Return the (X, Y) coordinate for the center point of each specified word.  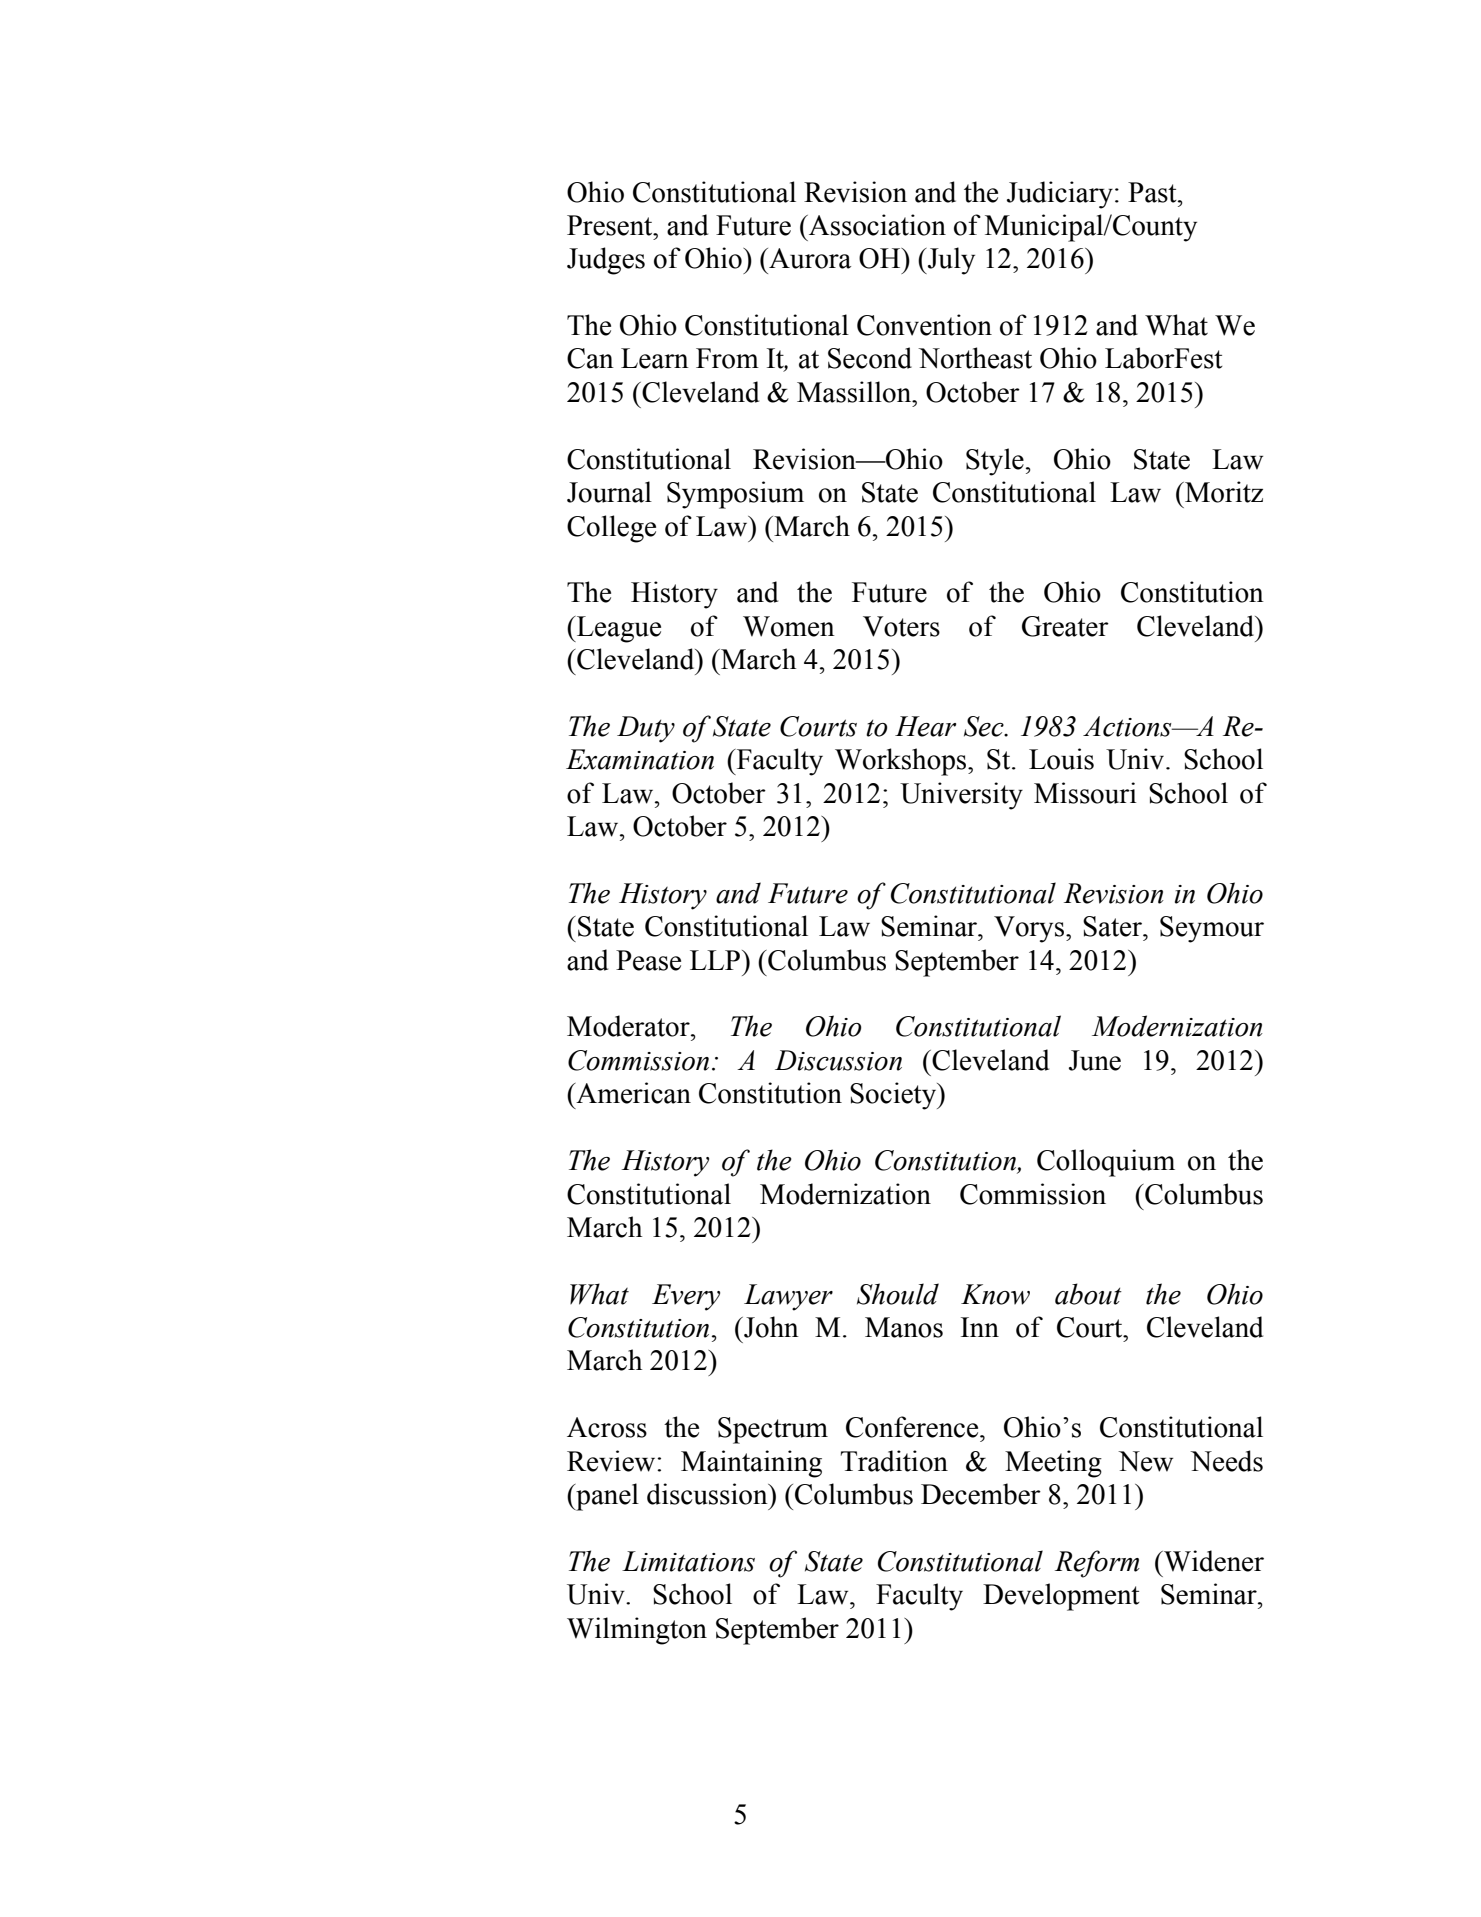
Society (894, 1096)
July (950, 261)
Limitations (688, 1561)
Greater (1065, 626)
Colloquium (1106, 1163)
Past (1153, 192)
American (632, 1093)
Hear (925, 726)
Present (611, 225)
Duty (646, 729)
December (981, 1494)
